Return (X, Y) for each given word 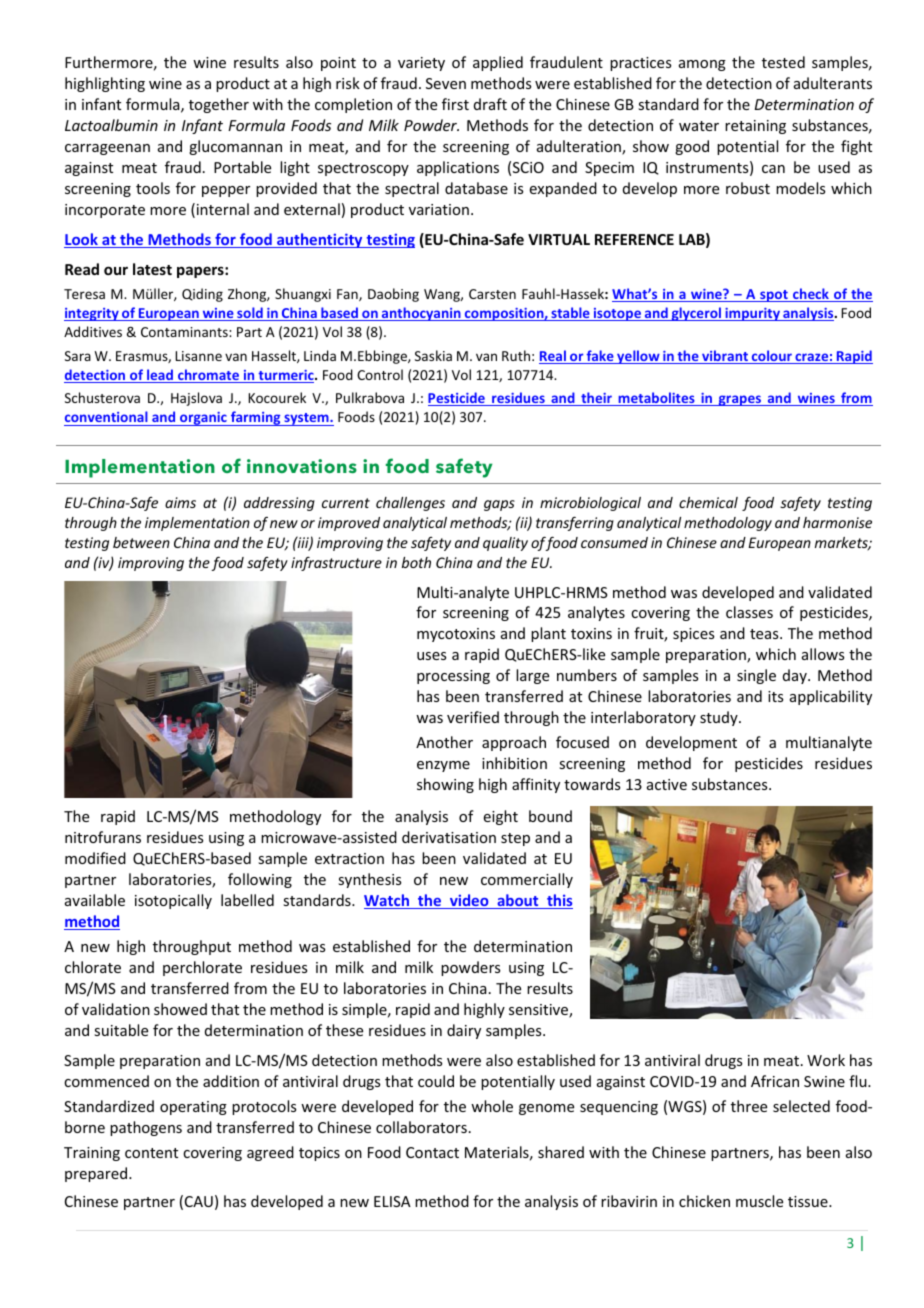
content (151, 1153)
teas (765, 634)
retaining (755, 127)
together (219, 105)
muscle (759, 1201)
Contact (432, 1152)
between (141, 542)
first (455, 104)
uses (431, 656)
